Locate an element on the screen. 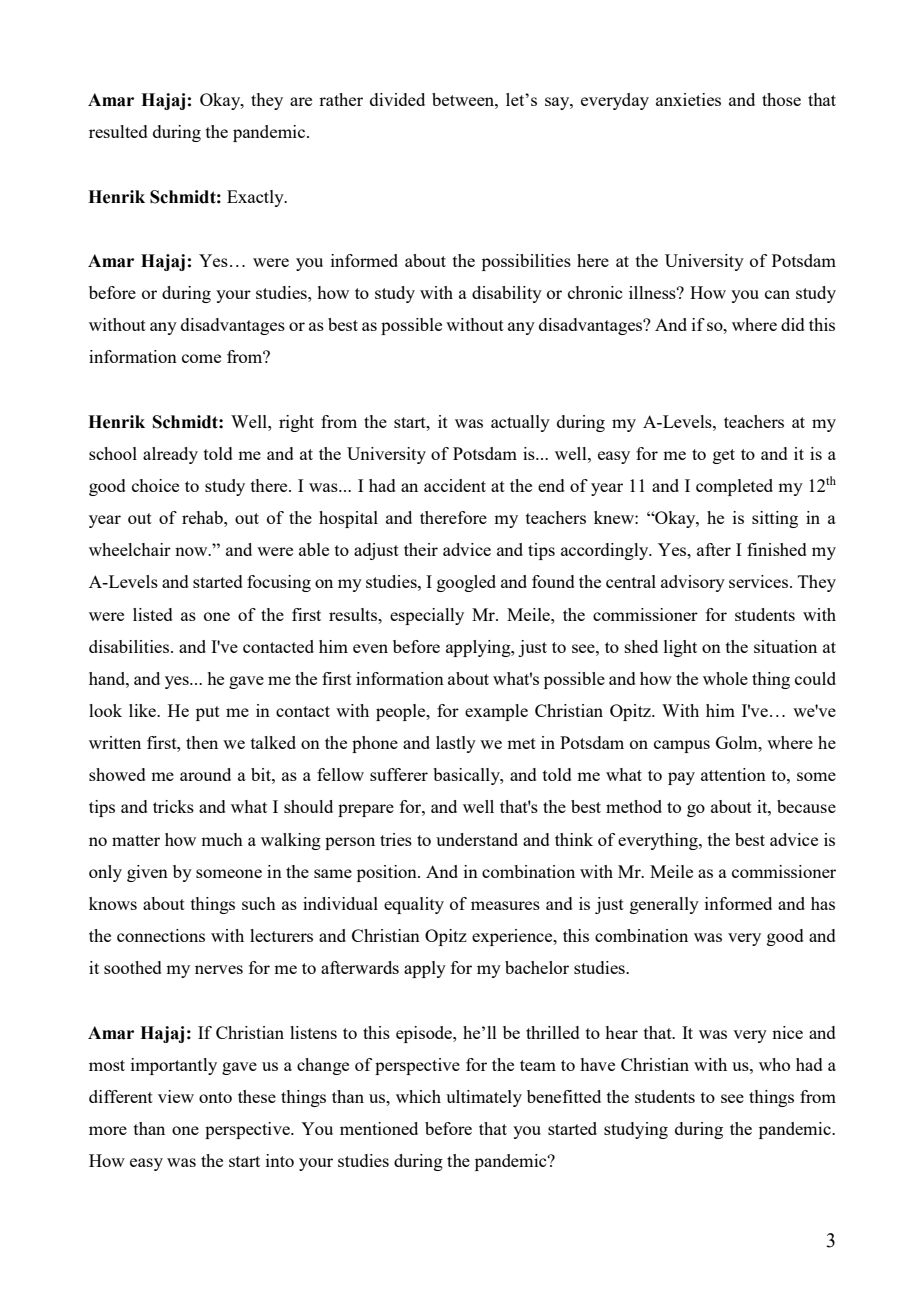 The image size is (924, 1308). those is located at coordinates (781, 99).
